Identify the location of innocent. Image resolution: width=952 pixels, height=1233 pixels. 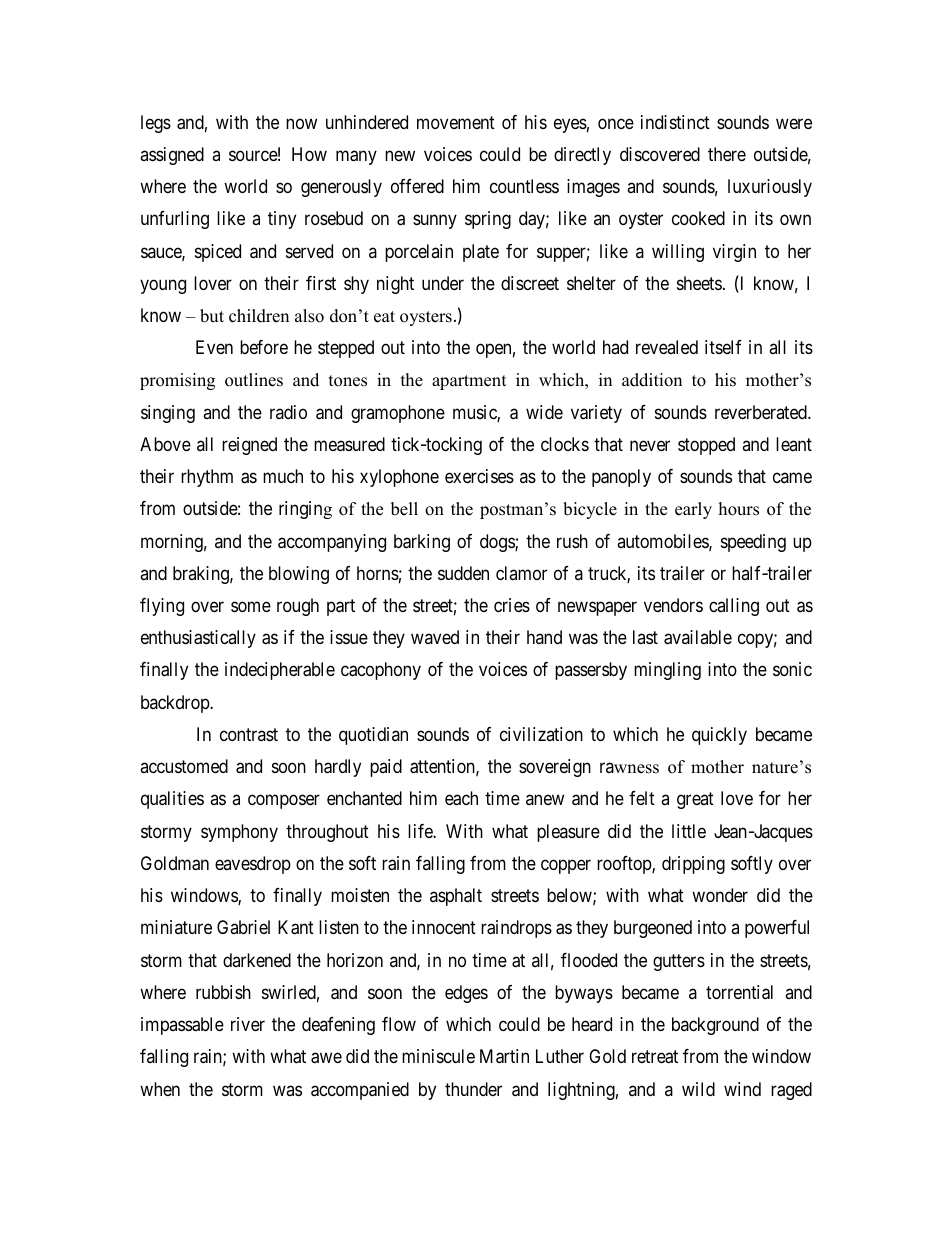
(444, 927).
